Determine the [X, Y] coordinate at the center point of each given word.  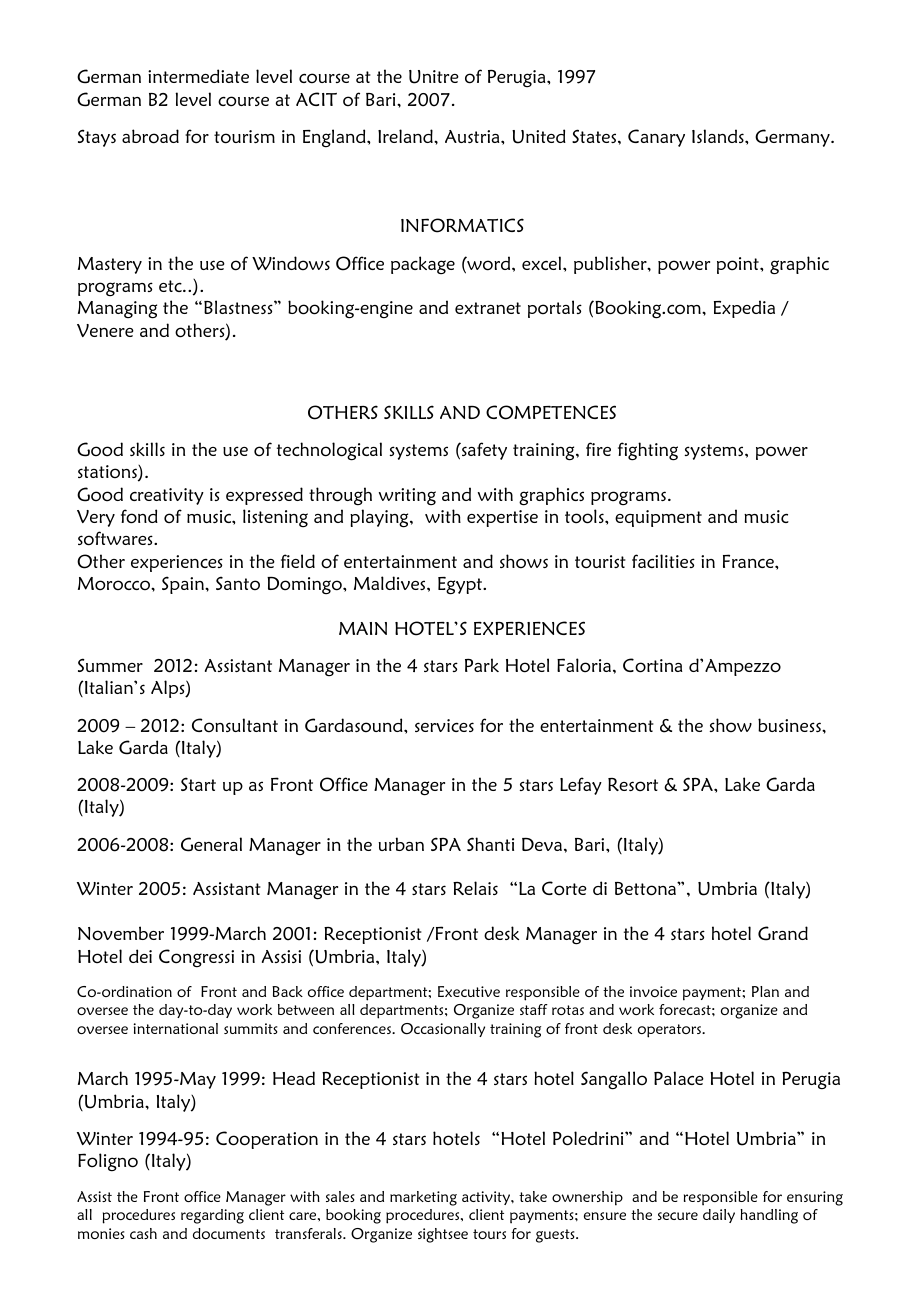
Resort [633, 785]
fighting [648, 451]
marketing [423, 1198]
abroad [150, 136]
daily [719, 1216]
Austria [473, 136]
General [211, 844]
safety [483, 451]
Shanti [490, 844]
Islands [719, 136]
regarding [212, 1216]
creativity [167, 496]
